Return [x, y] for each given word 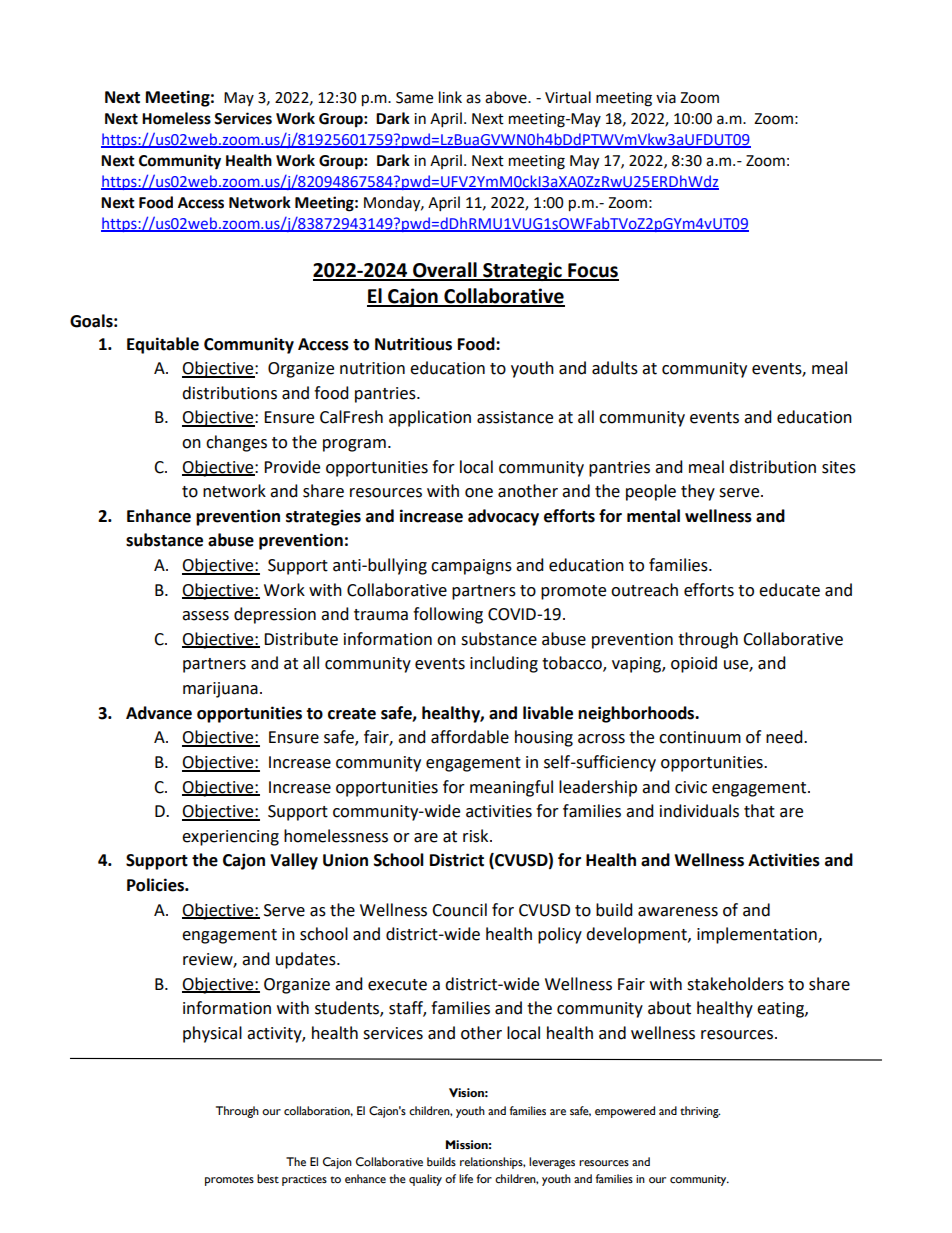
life [466, 1179]
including [504, 664]
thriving [700, 1112]
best [268, 1179]
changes [236, 443]
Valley [294, 861]
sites [839, 467]
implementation [758, 935]
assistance [515, 417]
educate [789, 590]
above [507, 97]
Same [414, 98]
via [666, 98]
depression [275, 615]
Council [459, 910]
